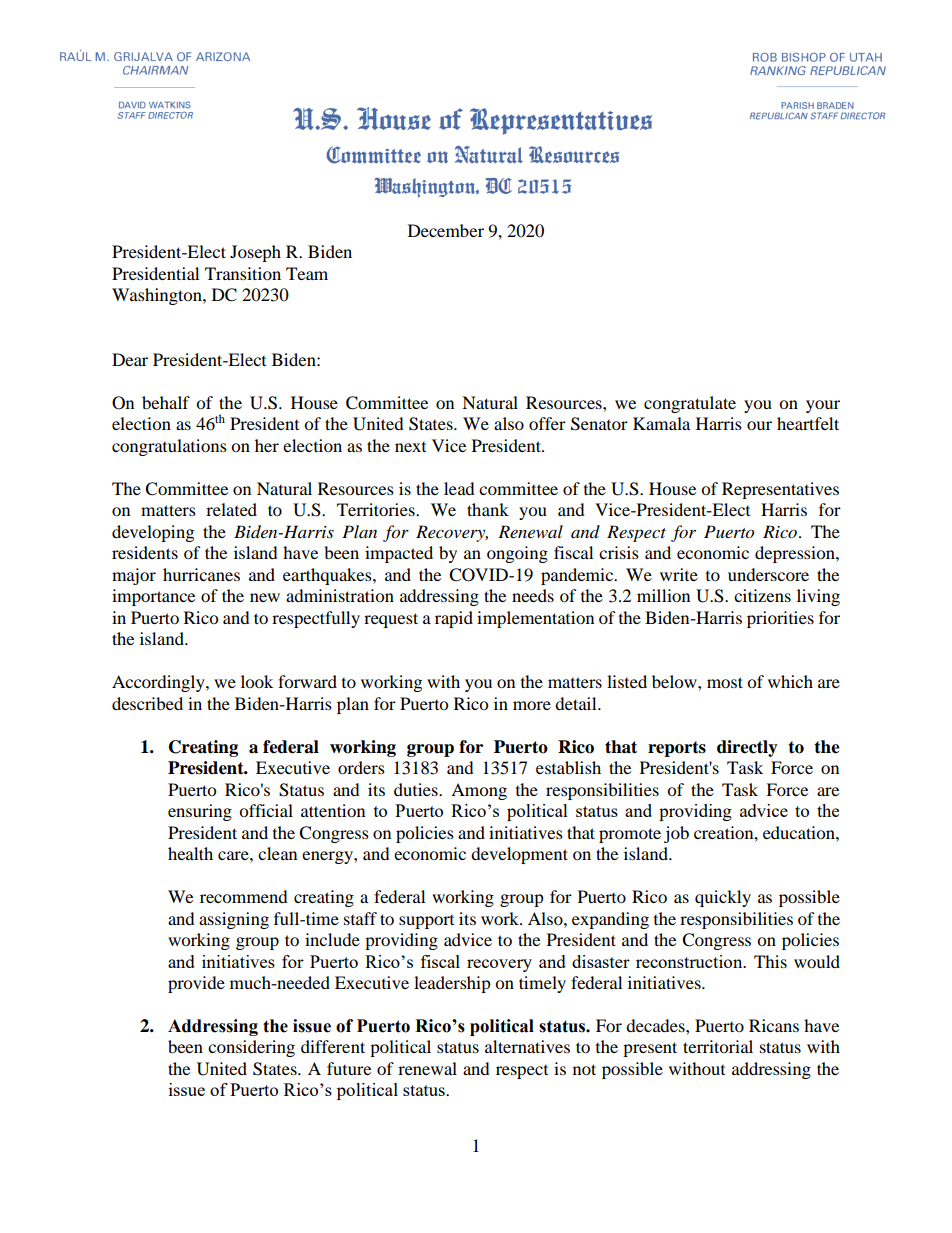 The height and width of the document is (1233, 952). I want to click on ensuring, so click(200, 812).
